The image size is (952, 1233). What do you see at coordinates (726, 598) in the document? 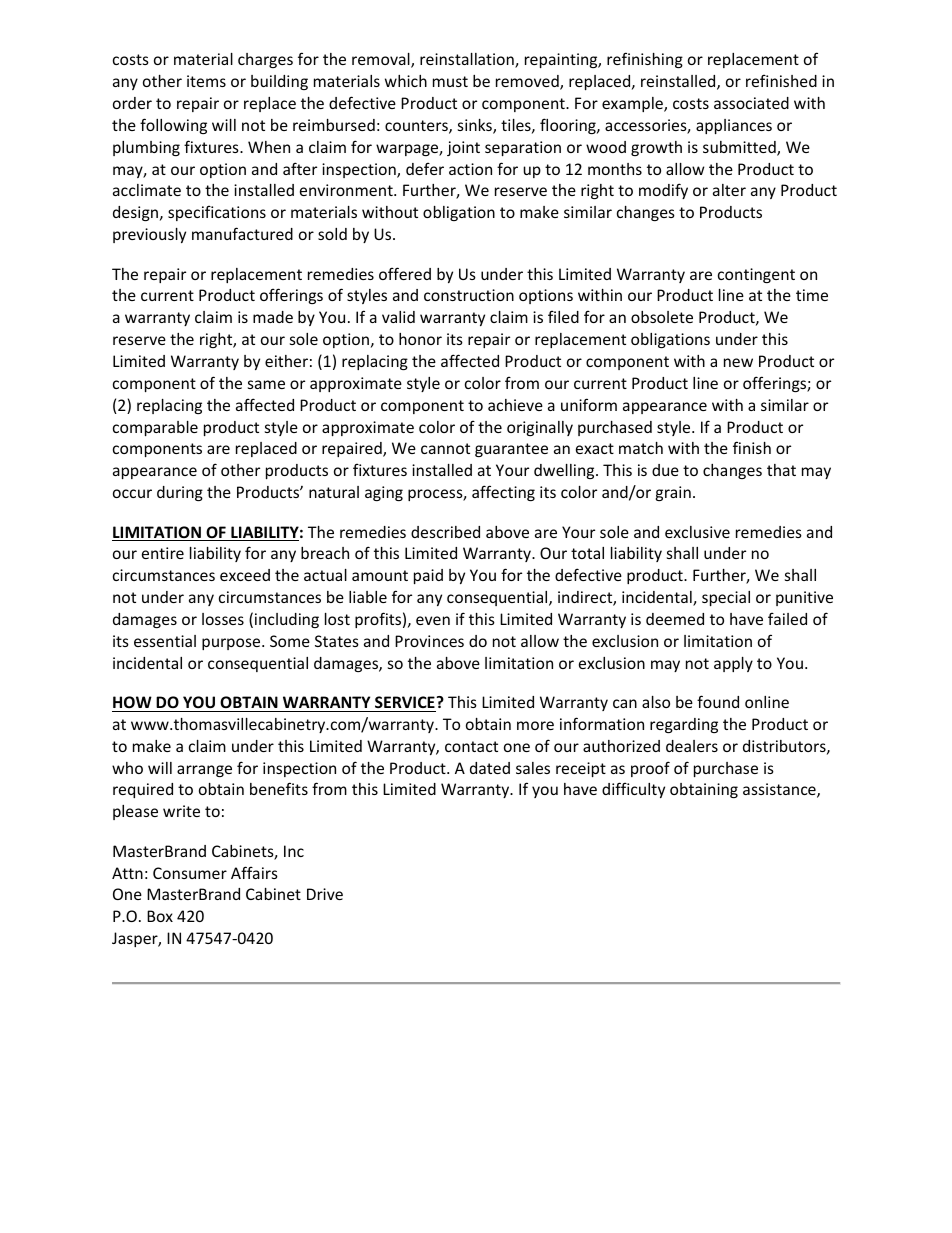
I see `special` at bounding box center [726, 598].
